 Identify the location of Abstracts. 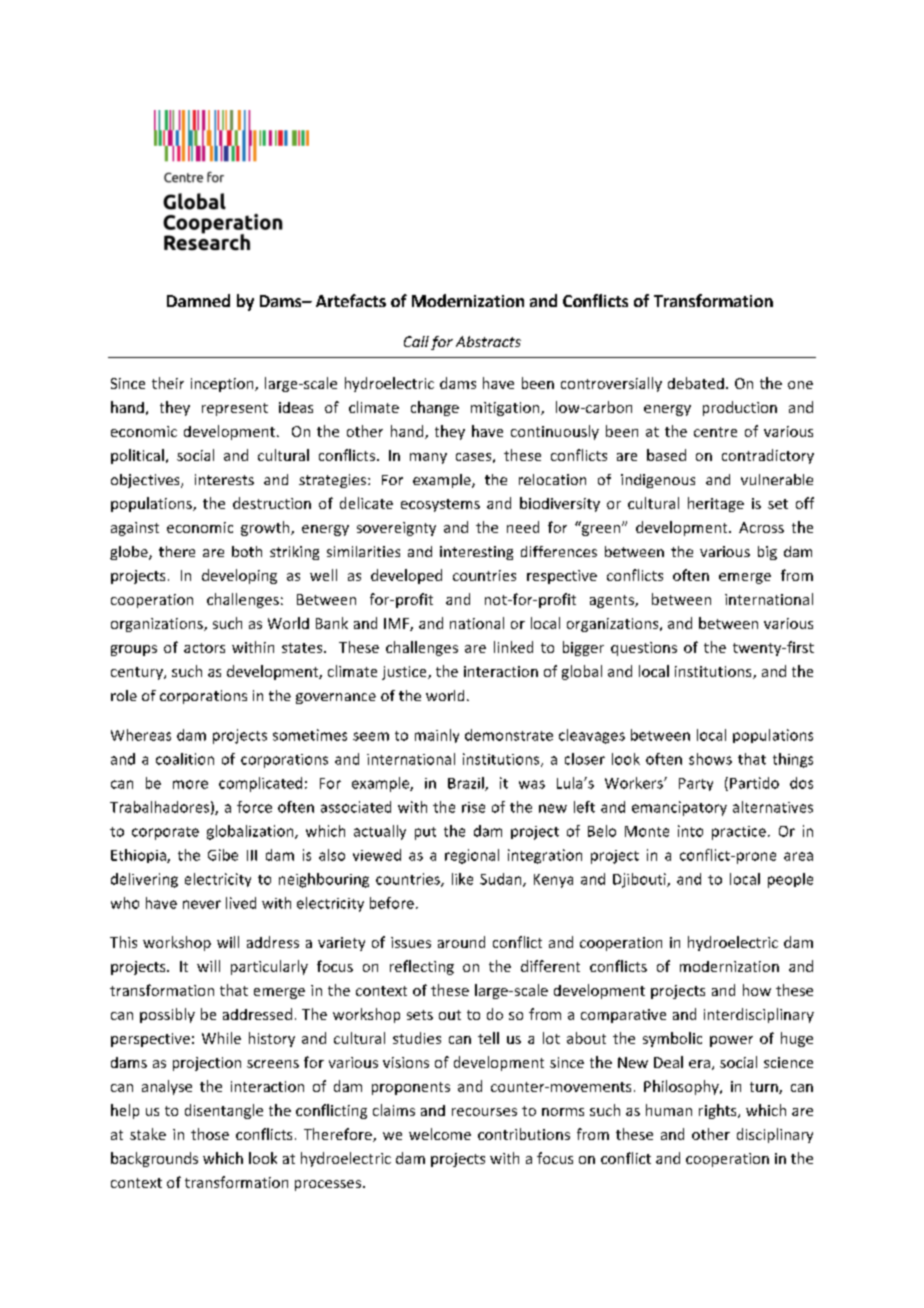
(488, 341).
